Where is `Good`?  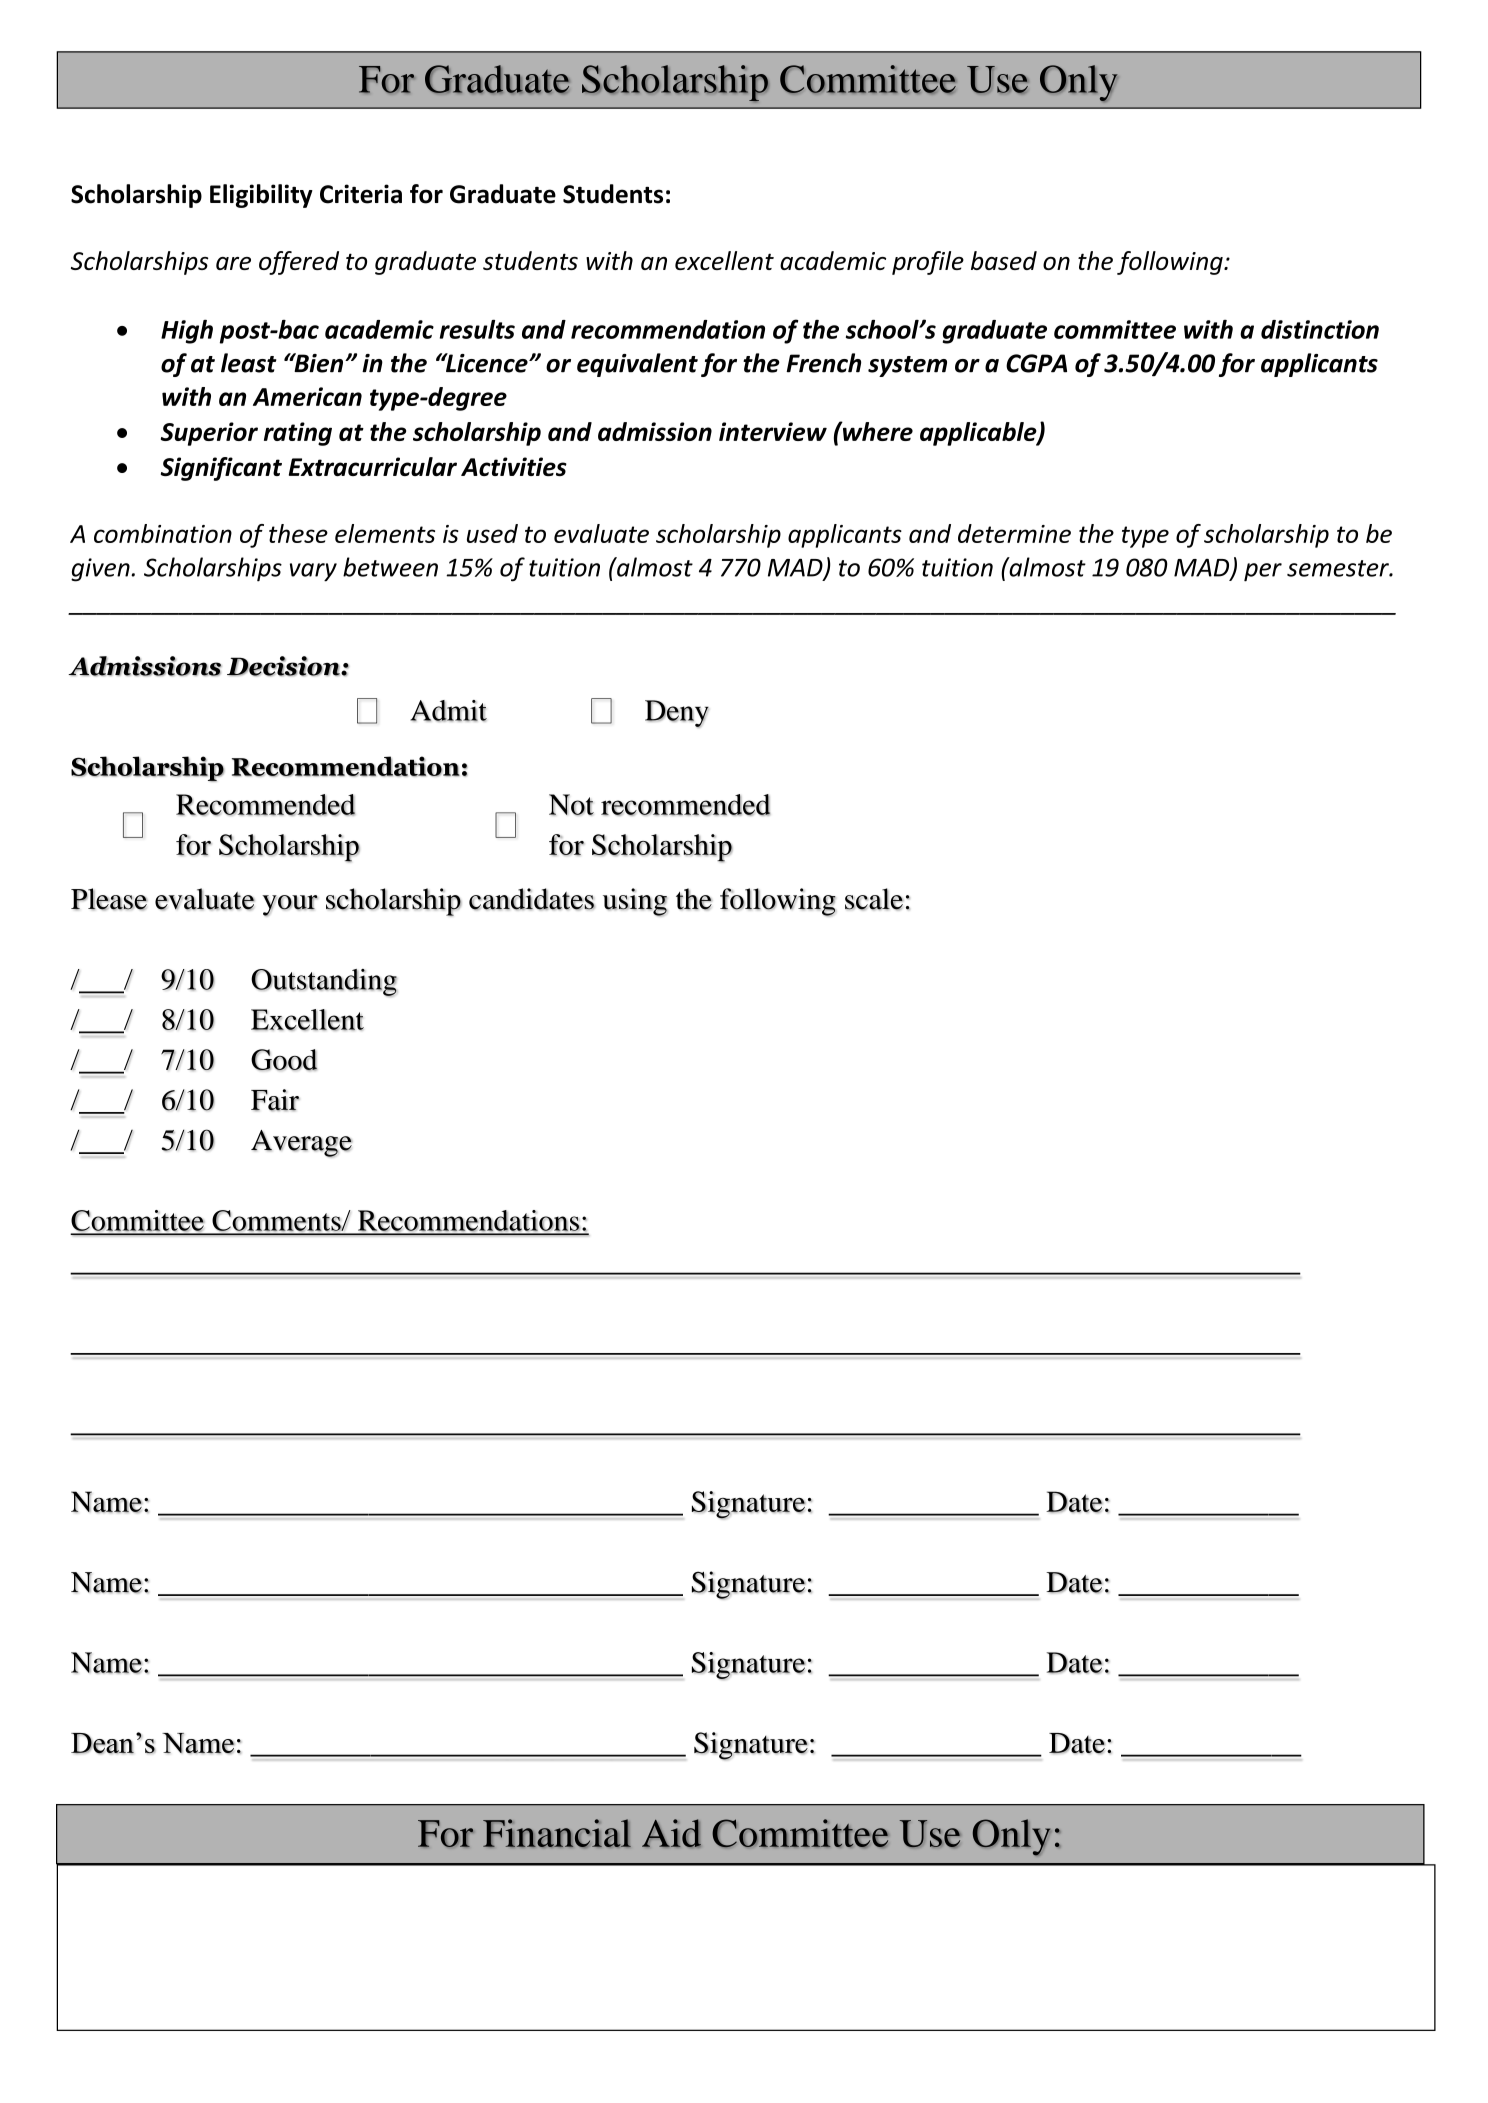 Good is located at coordinates (284, 1060).
